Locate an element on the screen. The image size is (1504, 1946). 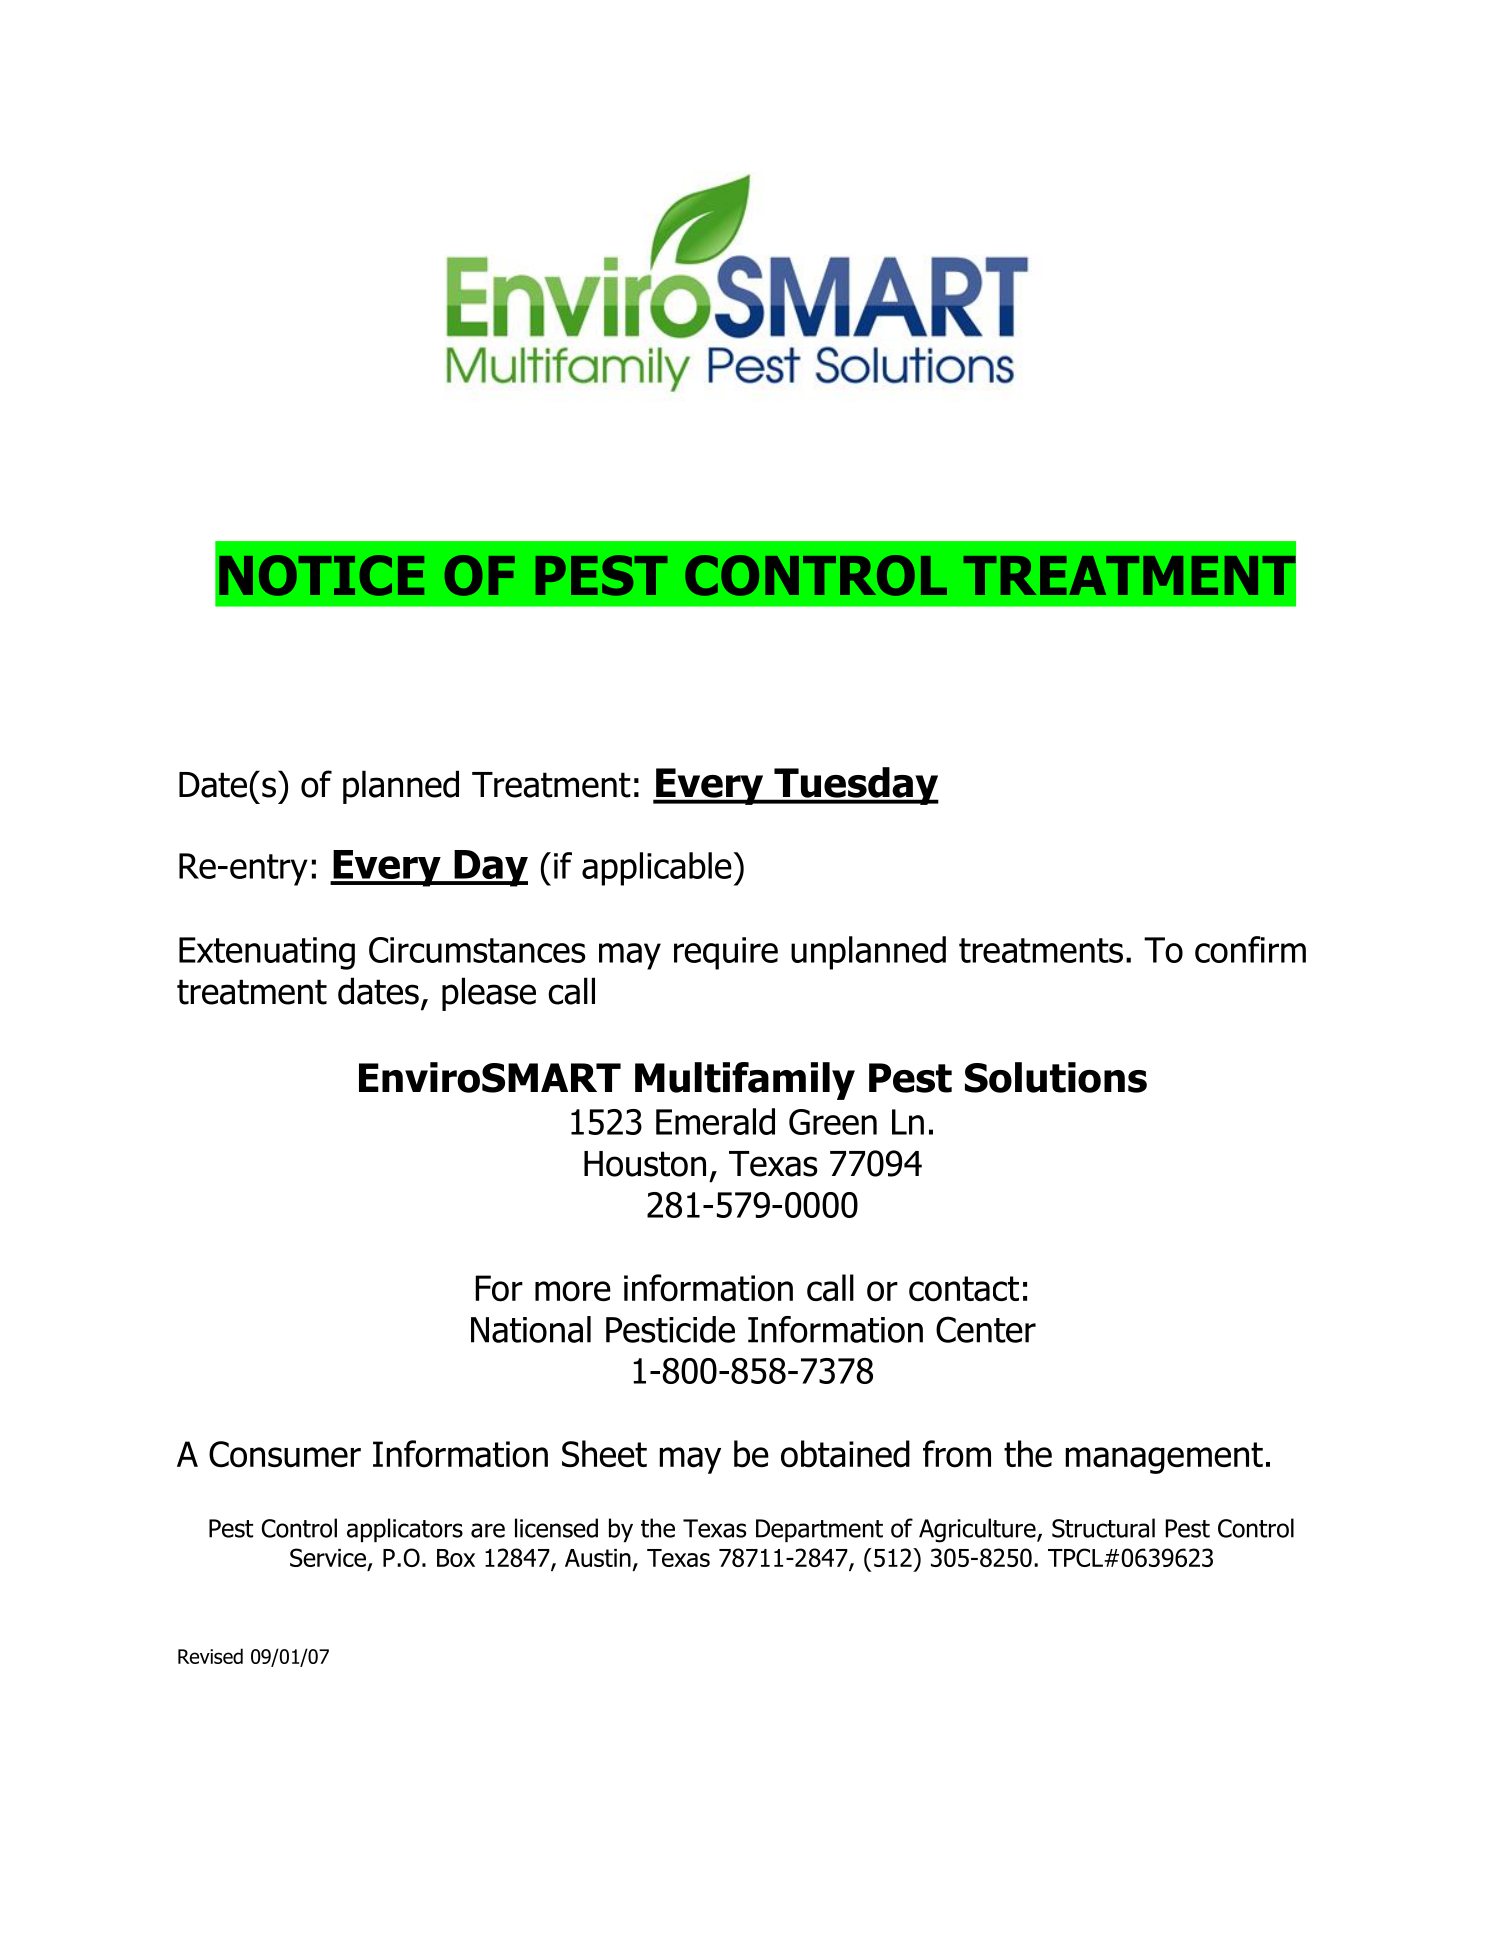
Green is located at coordinates (833, 1122).
